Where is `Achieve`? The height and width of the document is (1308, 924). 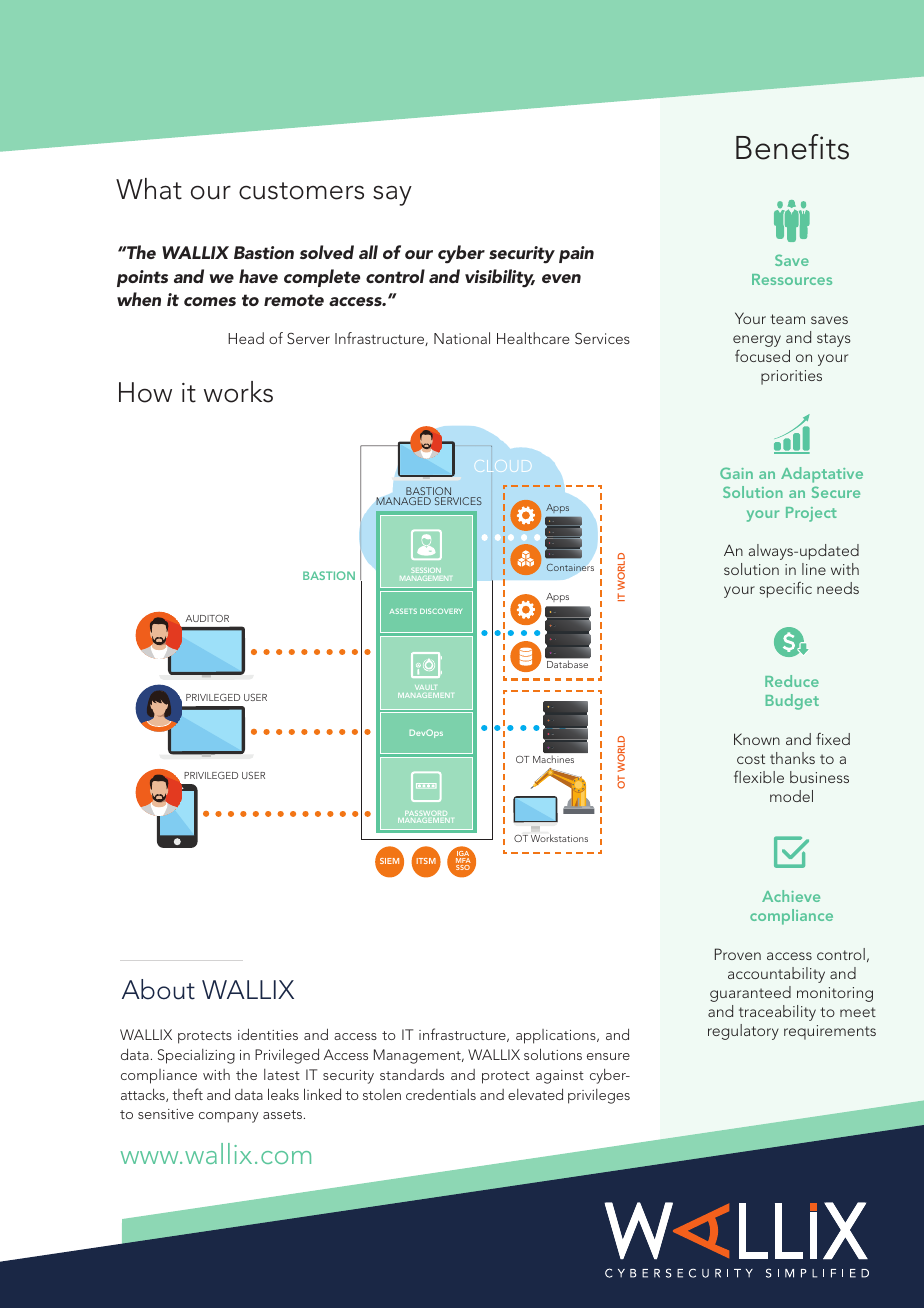 Achieve is located at coordinates (791, 896).
